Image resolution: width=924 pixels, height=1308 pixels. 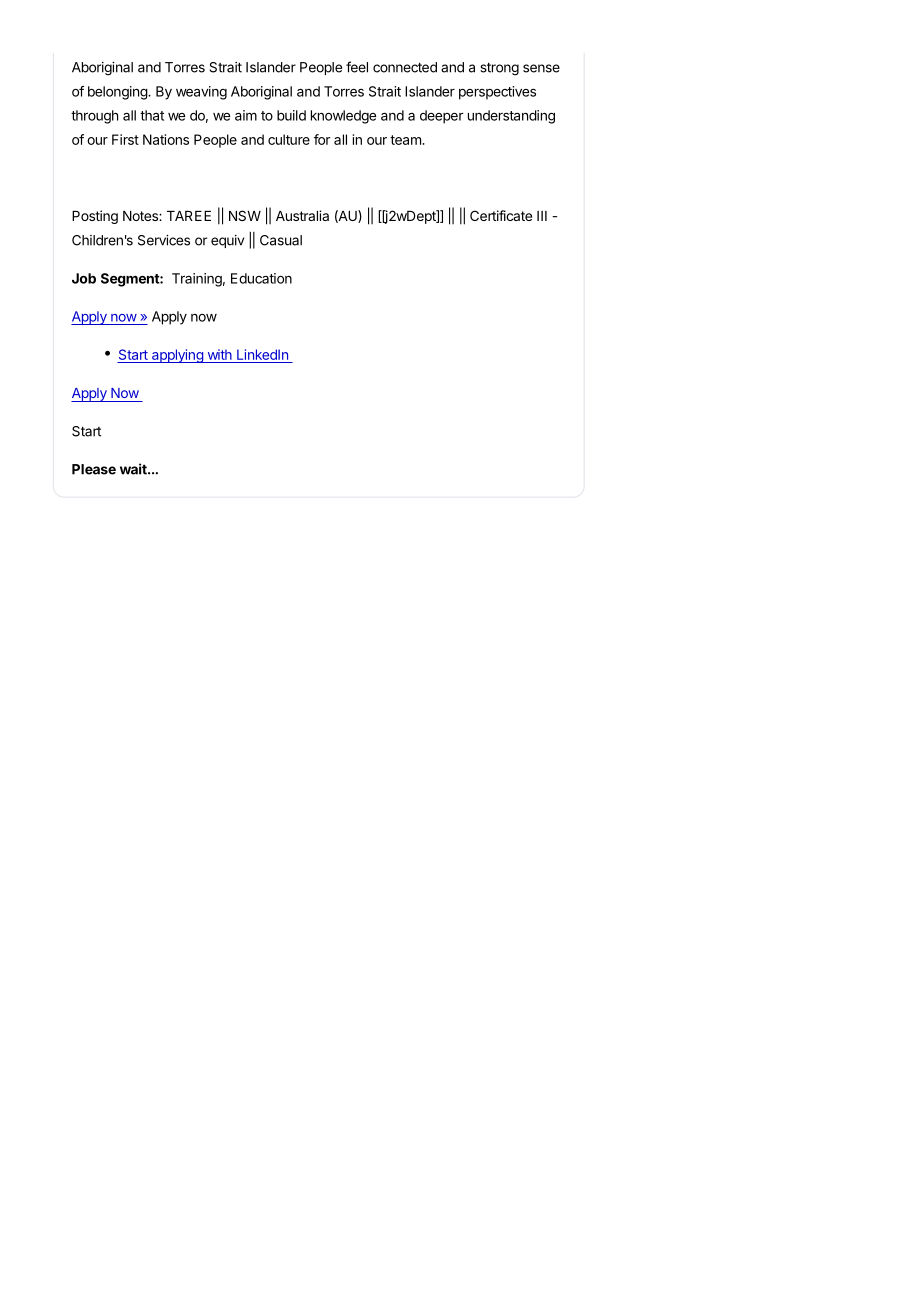 I want to click on Certificate, so click(x=501, y=215).
